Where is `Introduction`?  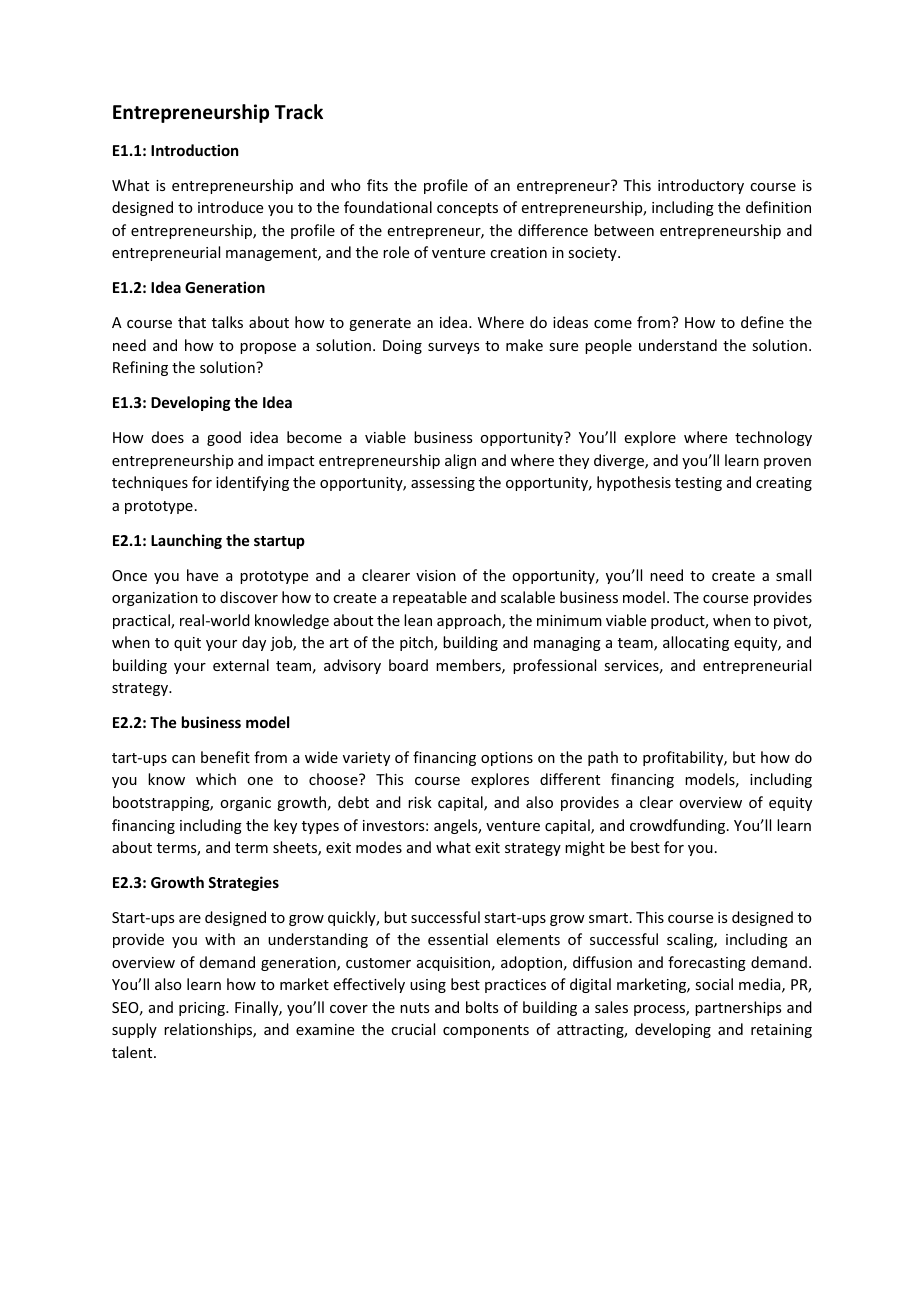 Introduction is located at coordinates (194, 150).
